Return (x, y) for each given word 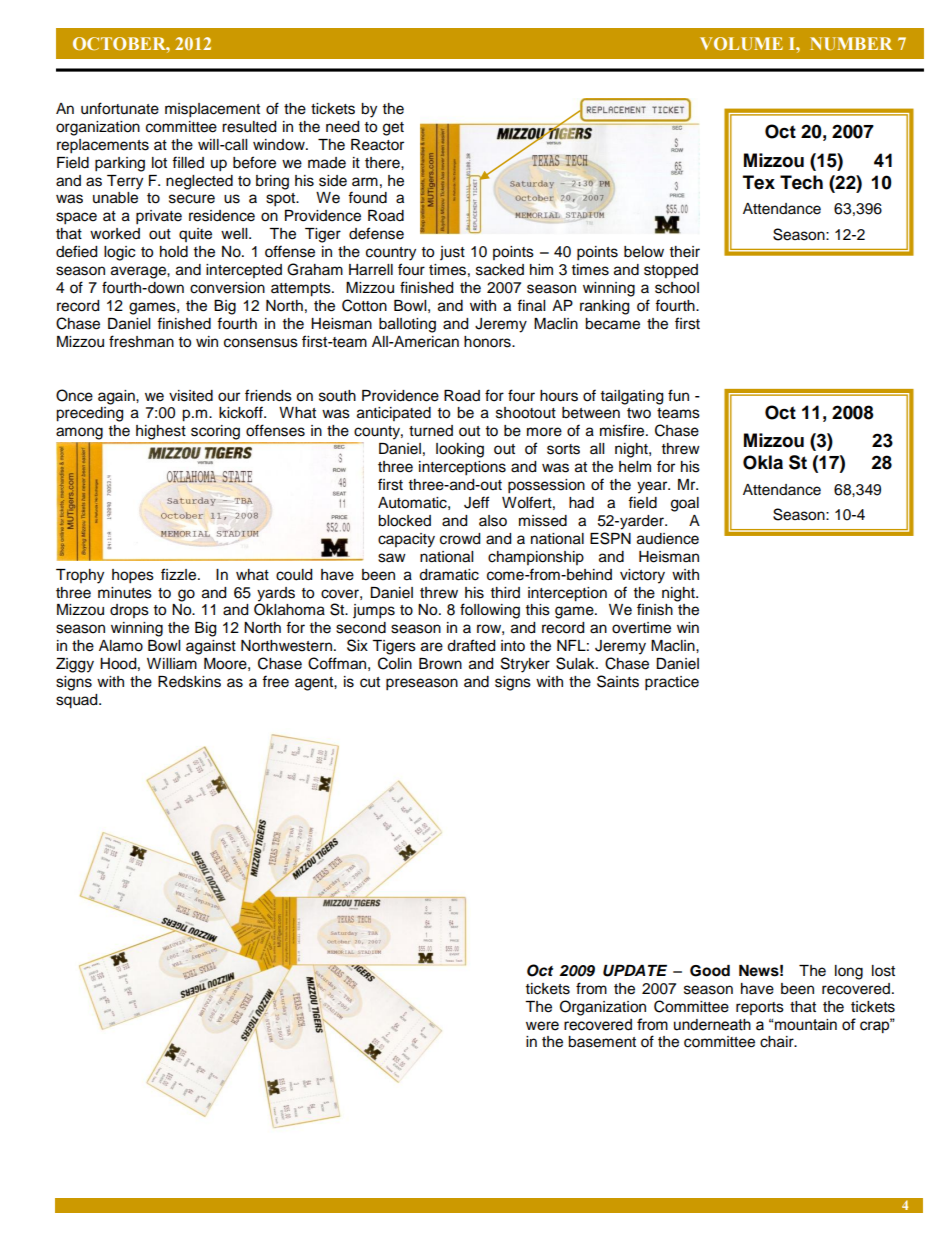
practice (672, 683)
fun (678, 395)
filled (188, 162)
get (393, 129)
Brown (440, 664)
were (542, 1026)
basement (602, 1042)
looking (460, 450)
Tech (801, 182)
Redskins (189, 682)
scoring (215, 432)
